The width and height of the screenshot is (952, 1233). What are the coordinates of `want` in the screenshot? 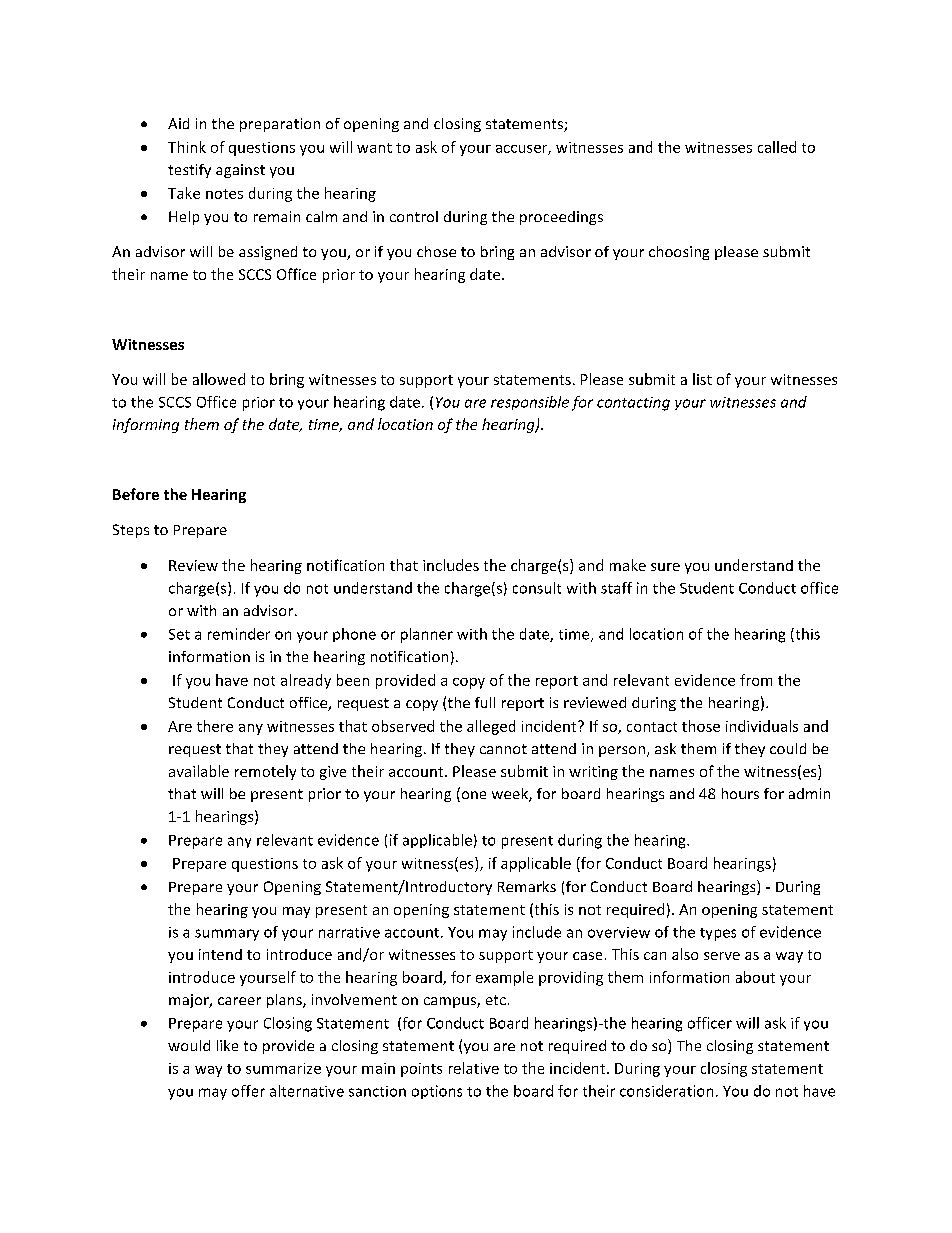 It's located at (374, 148).
